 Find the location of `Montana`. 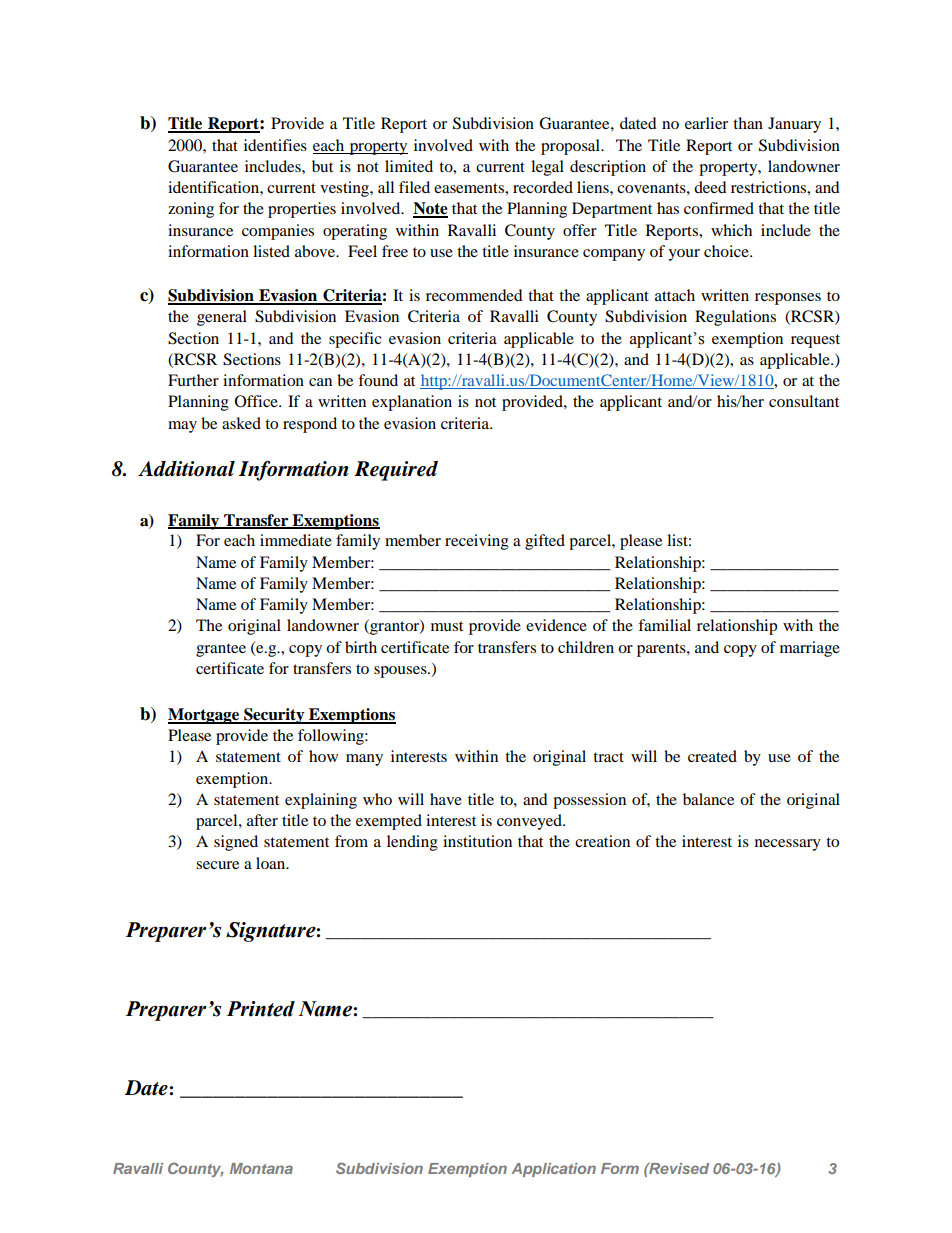

Montana is located at coordinates (261, 1168).
